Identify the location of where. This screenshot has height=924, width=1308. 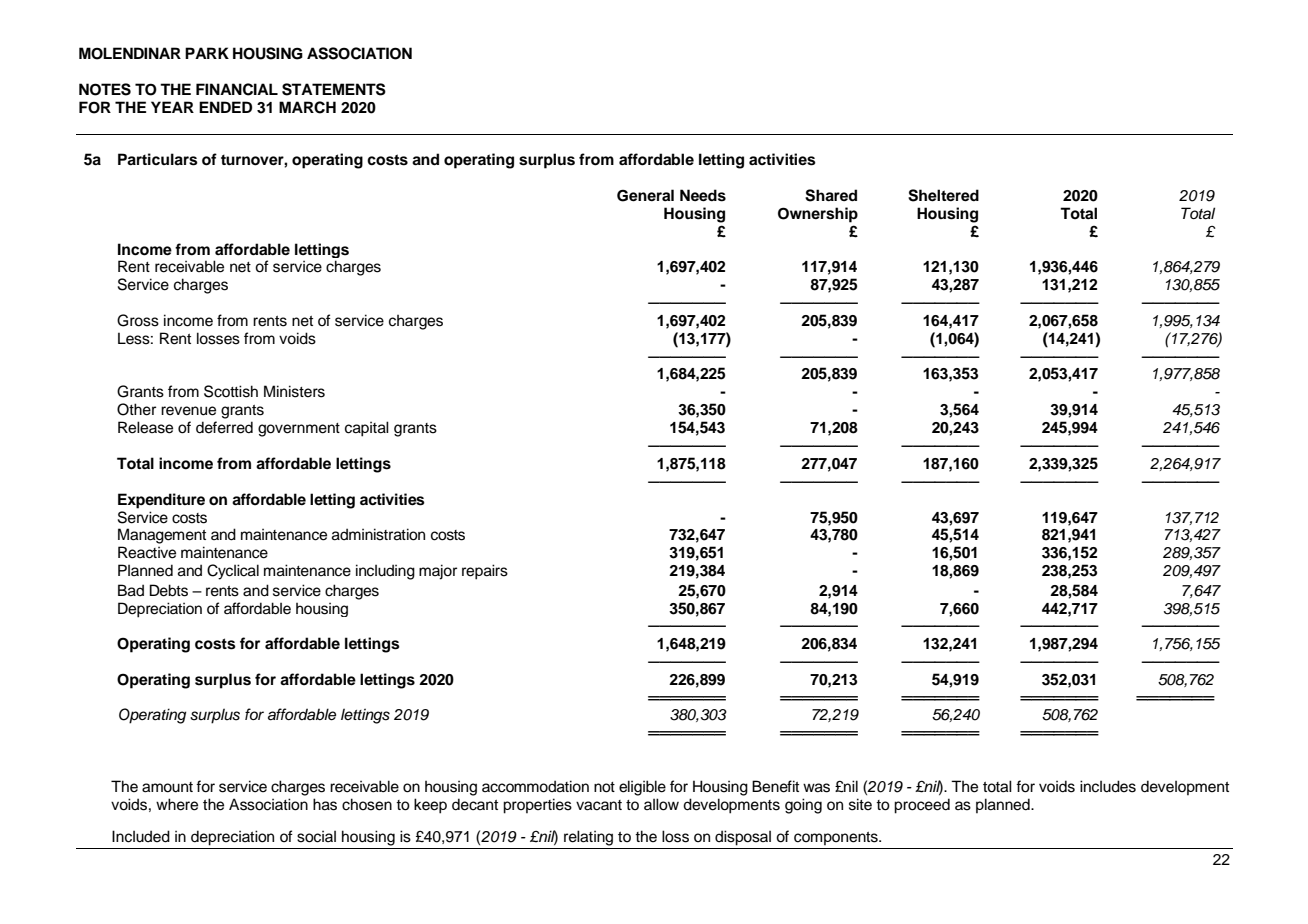
(177, 804).
